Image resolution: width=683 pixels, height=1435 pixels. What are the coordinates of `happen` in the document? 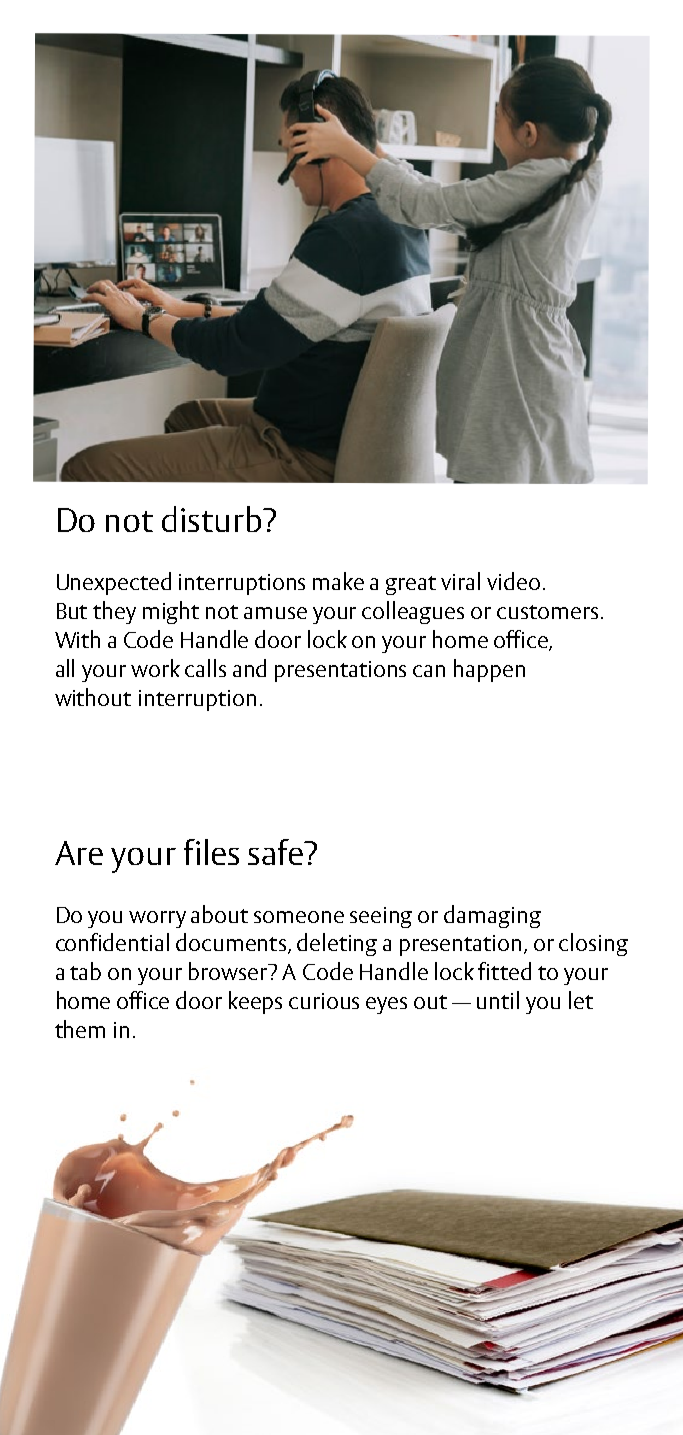 It's located at (489, 670).
